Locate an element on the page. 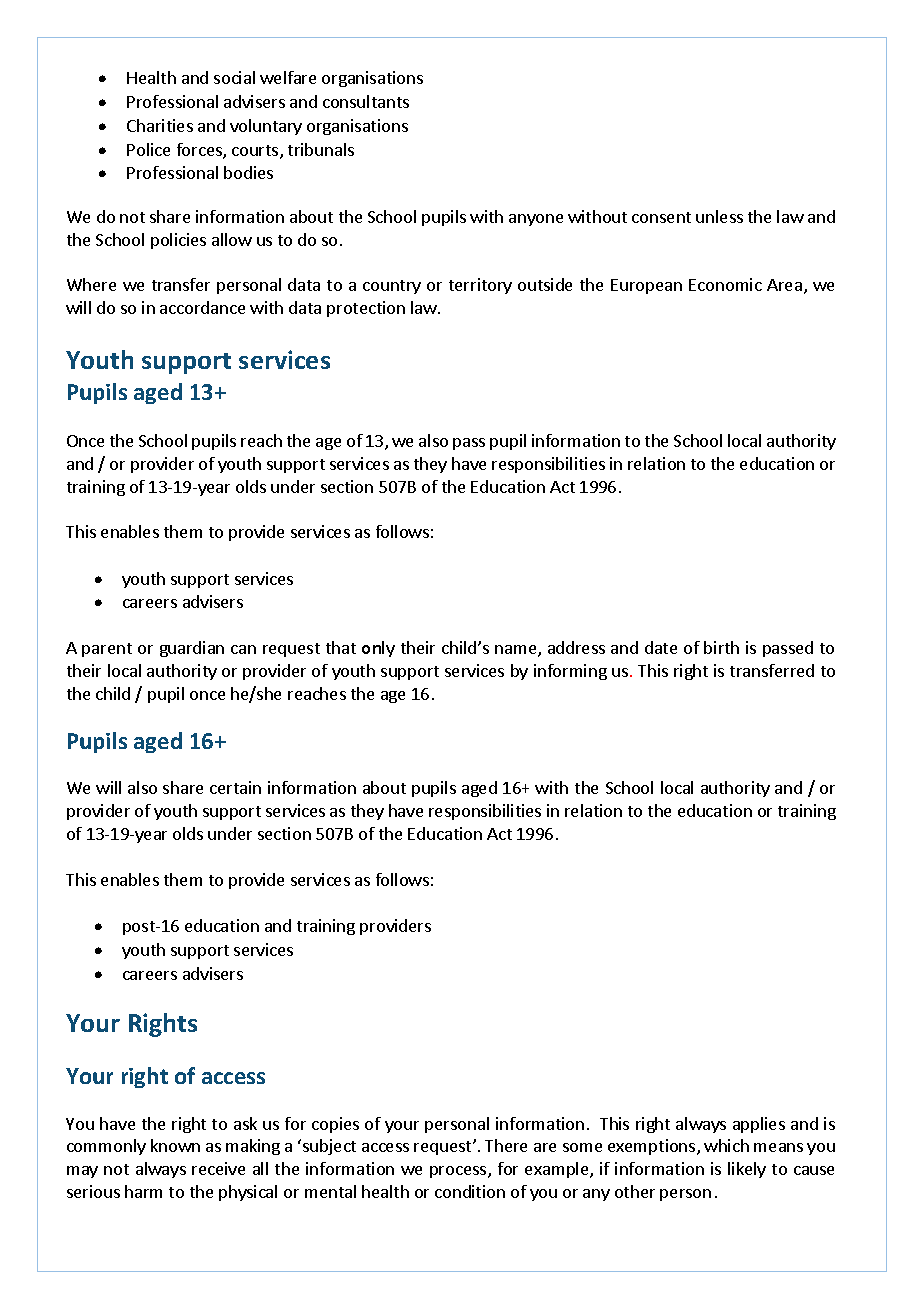 The image size is (924, 1309). unless is located at coordinates (719, 216).
